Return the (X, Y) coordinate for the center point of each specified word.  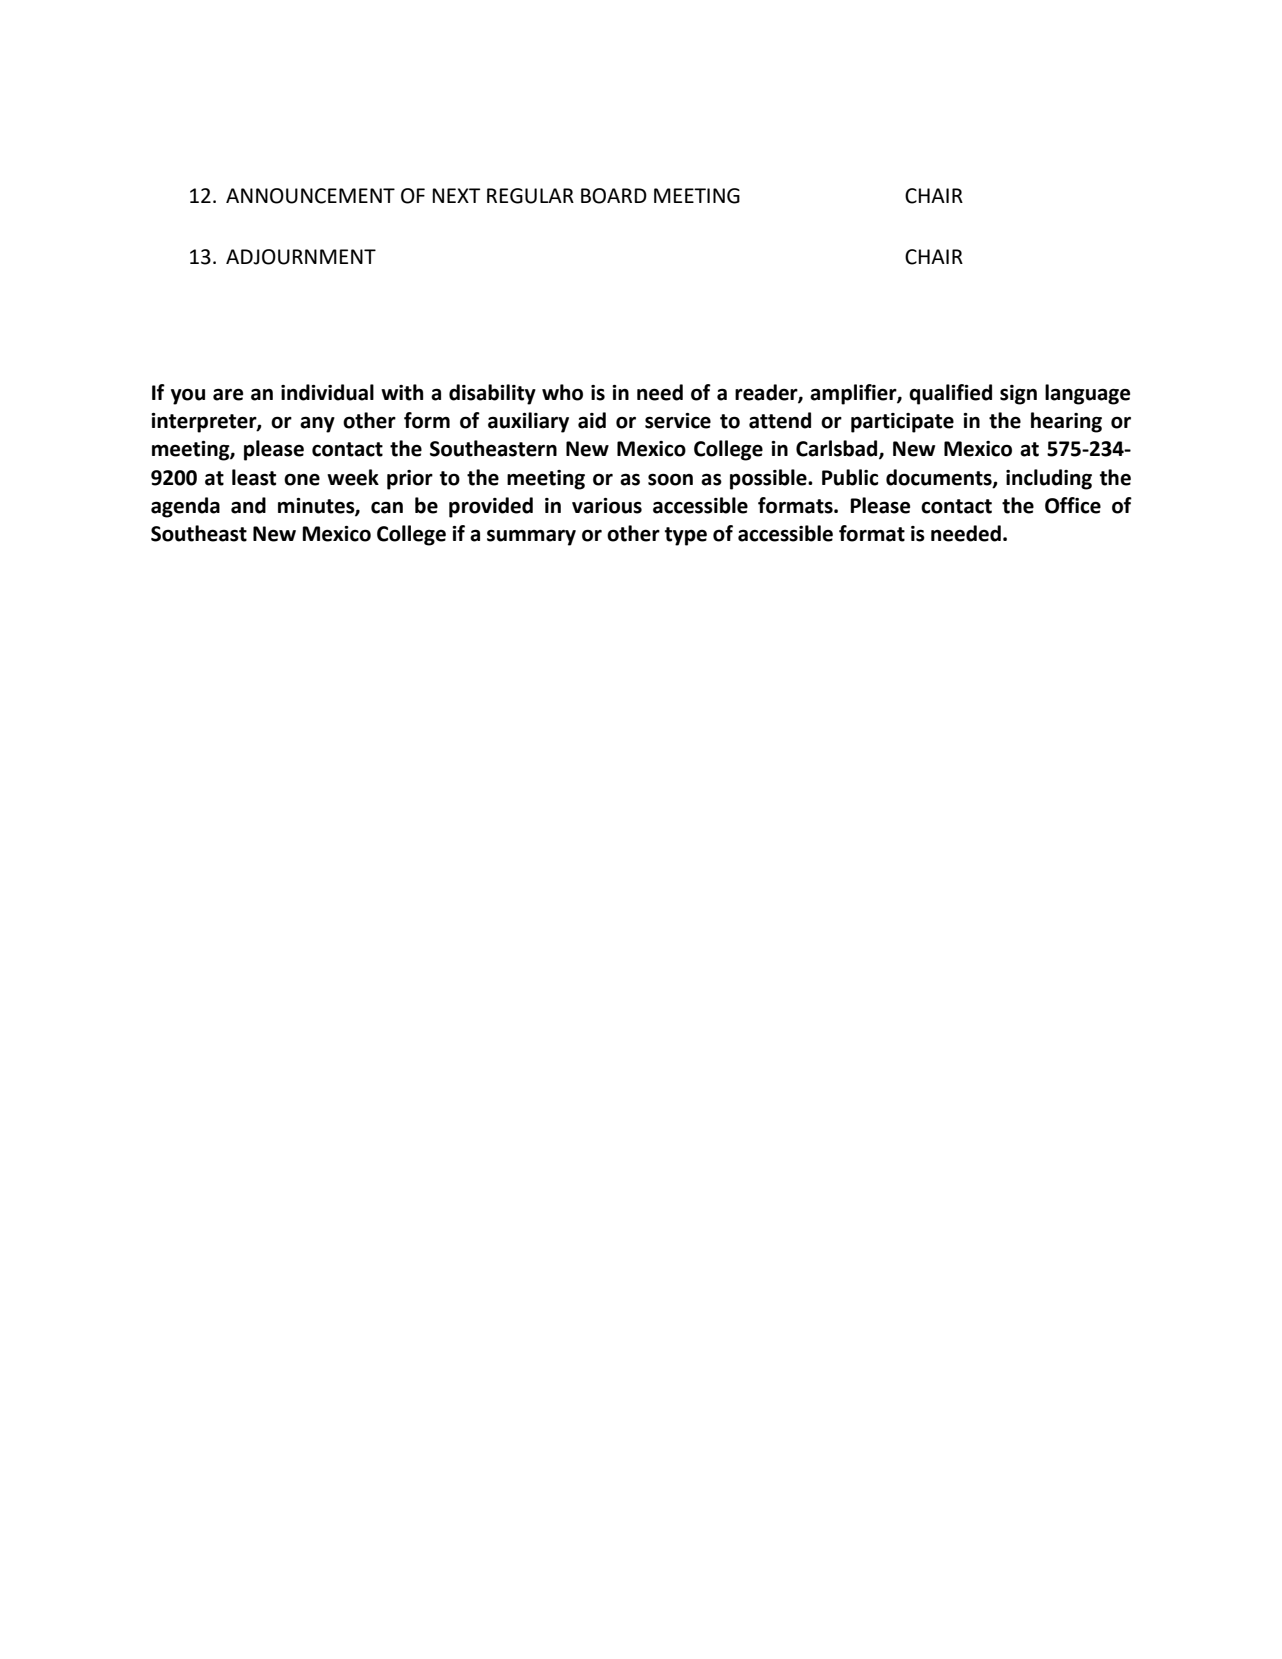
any (317, 424)
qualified (950, 394)
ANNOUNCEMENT (310, 196)
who (562, 392)
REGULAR (530, 196)
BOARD (614, 196)
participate (902, 423)
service (678, 421)
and (248, 505)
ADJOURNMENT (301, 257)
